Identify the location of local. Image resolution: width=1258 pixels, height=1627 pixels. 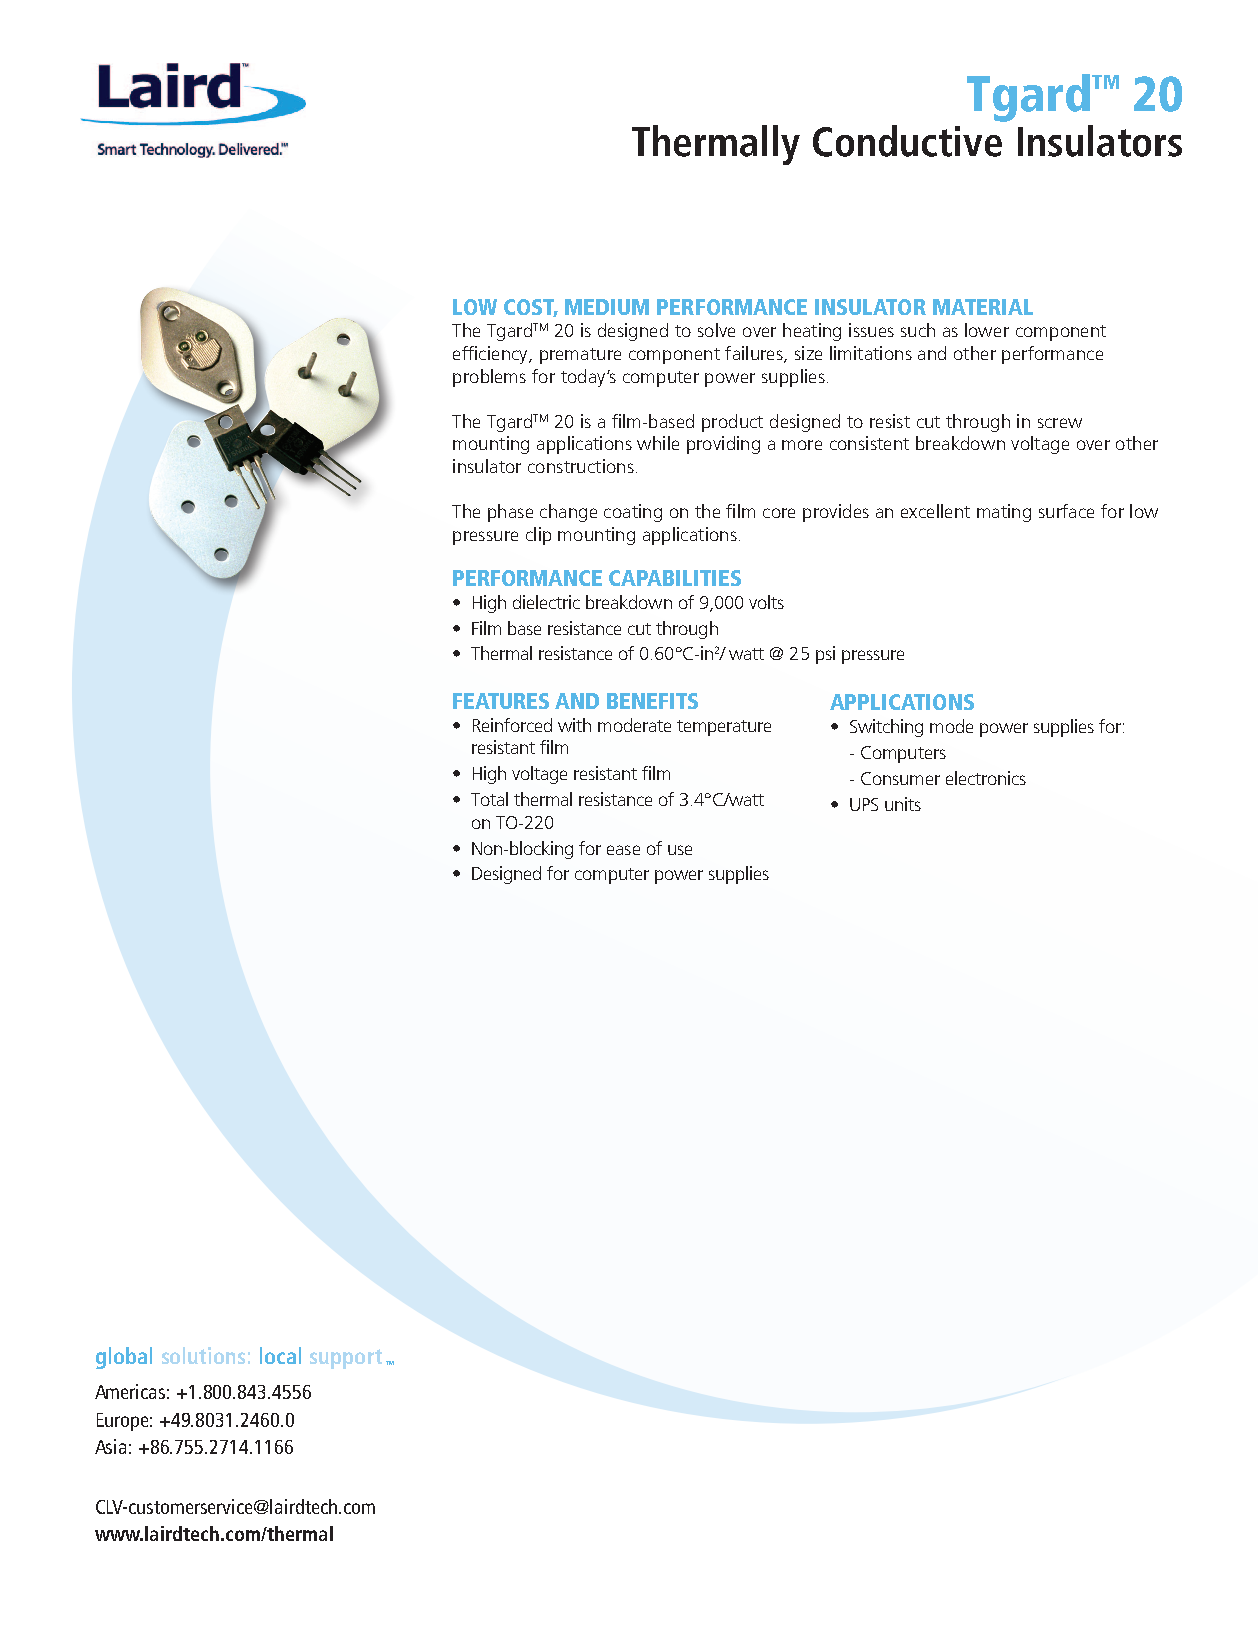
(280, 1355).
